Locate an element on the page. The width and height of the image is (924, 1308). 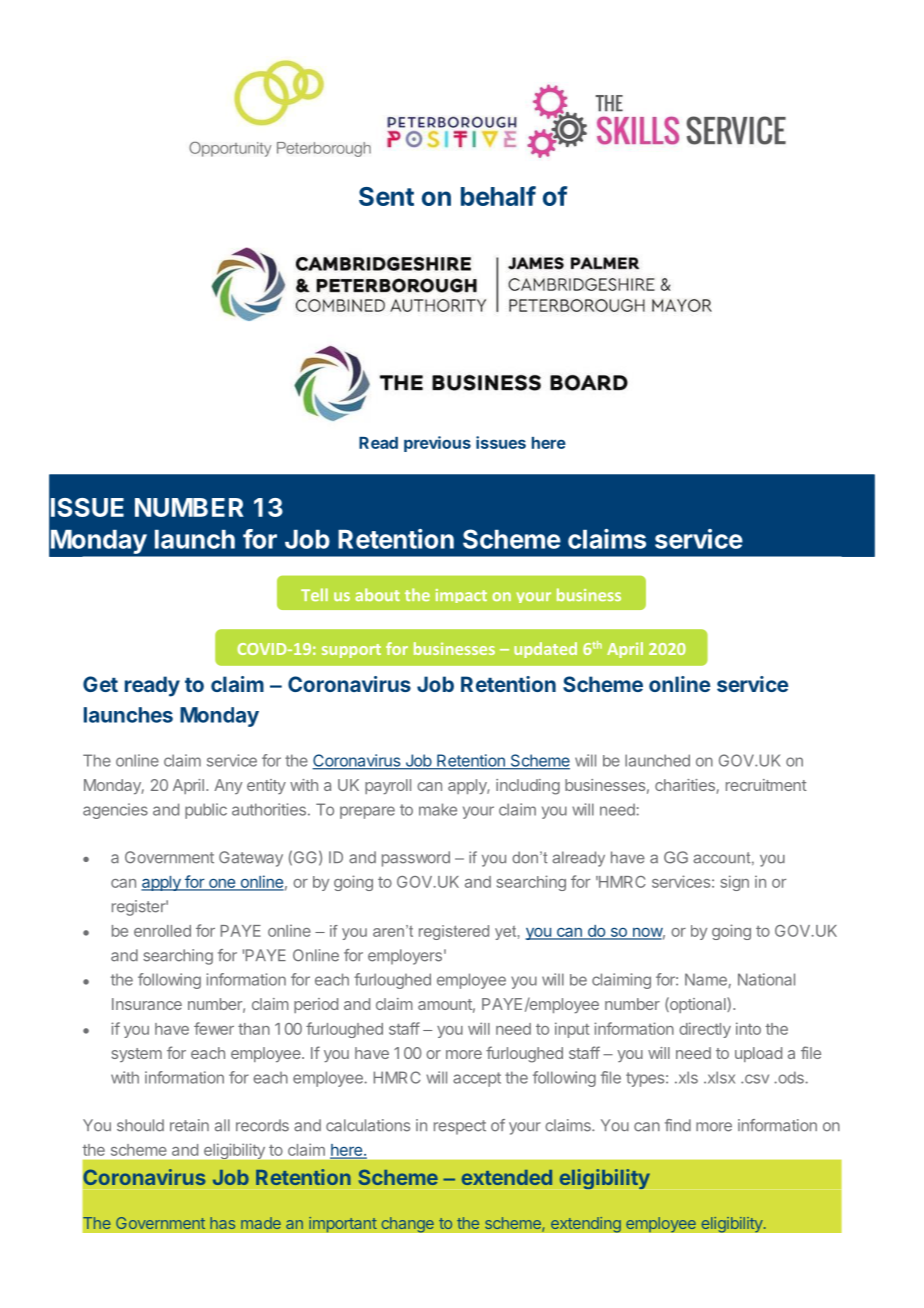
previous is located at coordinates (437, 444).
